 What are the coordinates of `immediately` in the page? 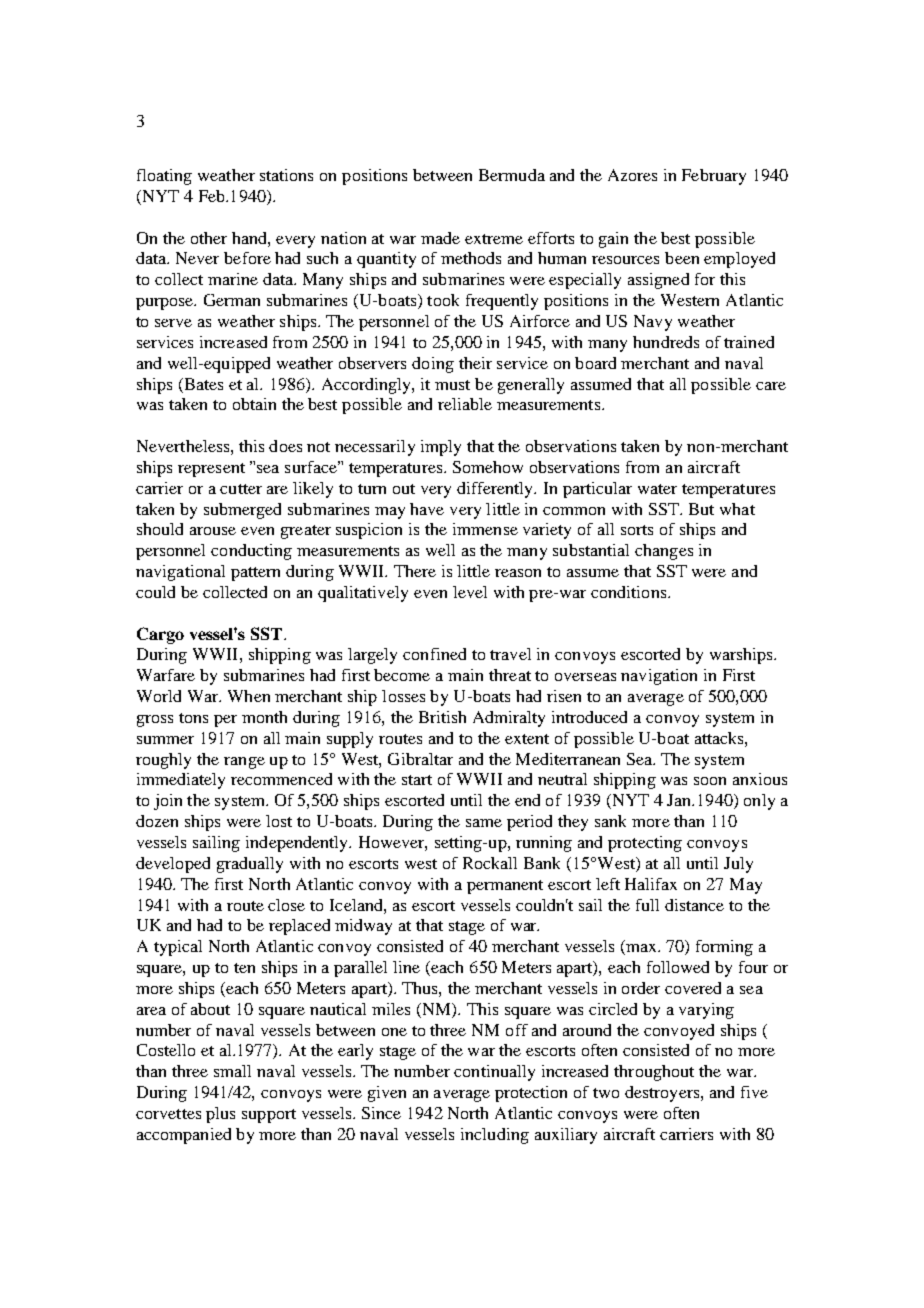 It's located at (181, 781).
